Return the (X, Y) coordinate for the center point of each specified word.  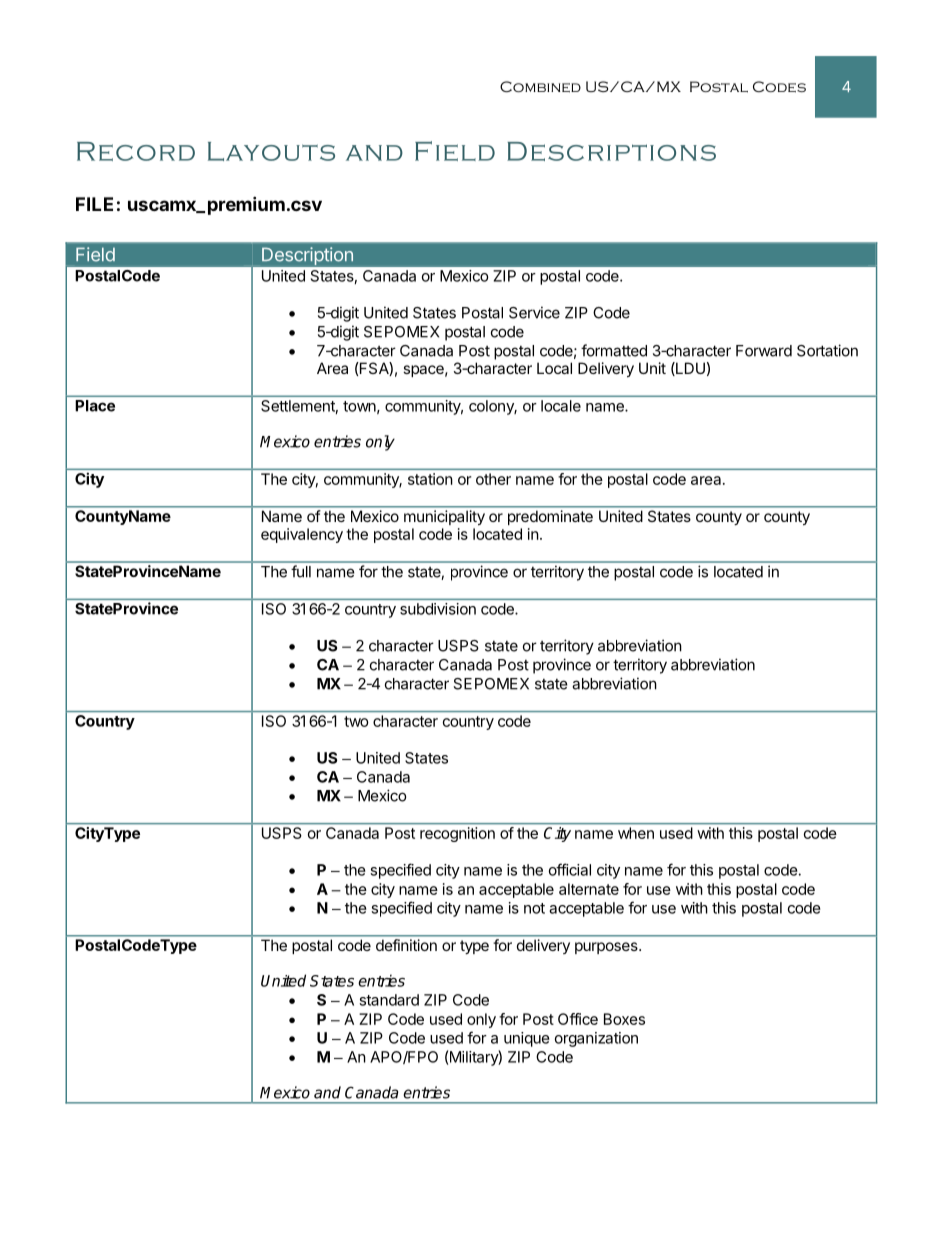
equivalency (302, 535)
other (493, 479)
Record (136, 151)
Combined (540, 86)
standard (389, 1000)
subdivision (438, 609)
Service (534, 312)
